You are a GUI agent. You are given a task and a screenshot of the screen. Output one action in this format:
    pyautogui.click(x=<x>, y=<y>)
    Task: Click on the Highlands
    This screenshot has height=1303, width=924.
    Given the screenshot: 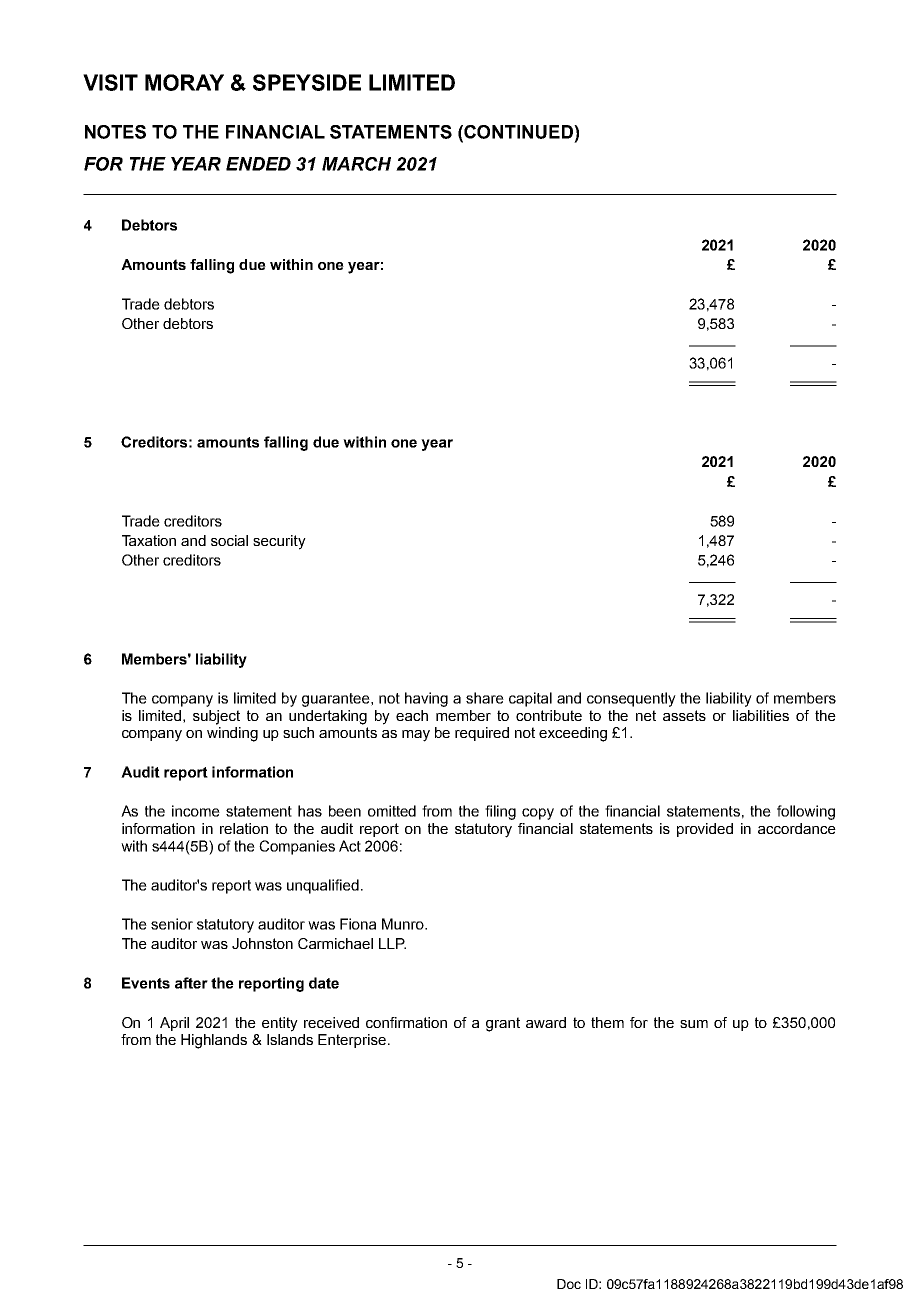 What is the action you would take?
    pyautogui.click(x=214, y=1041)
